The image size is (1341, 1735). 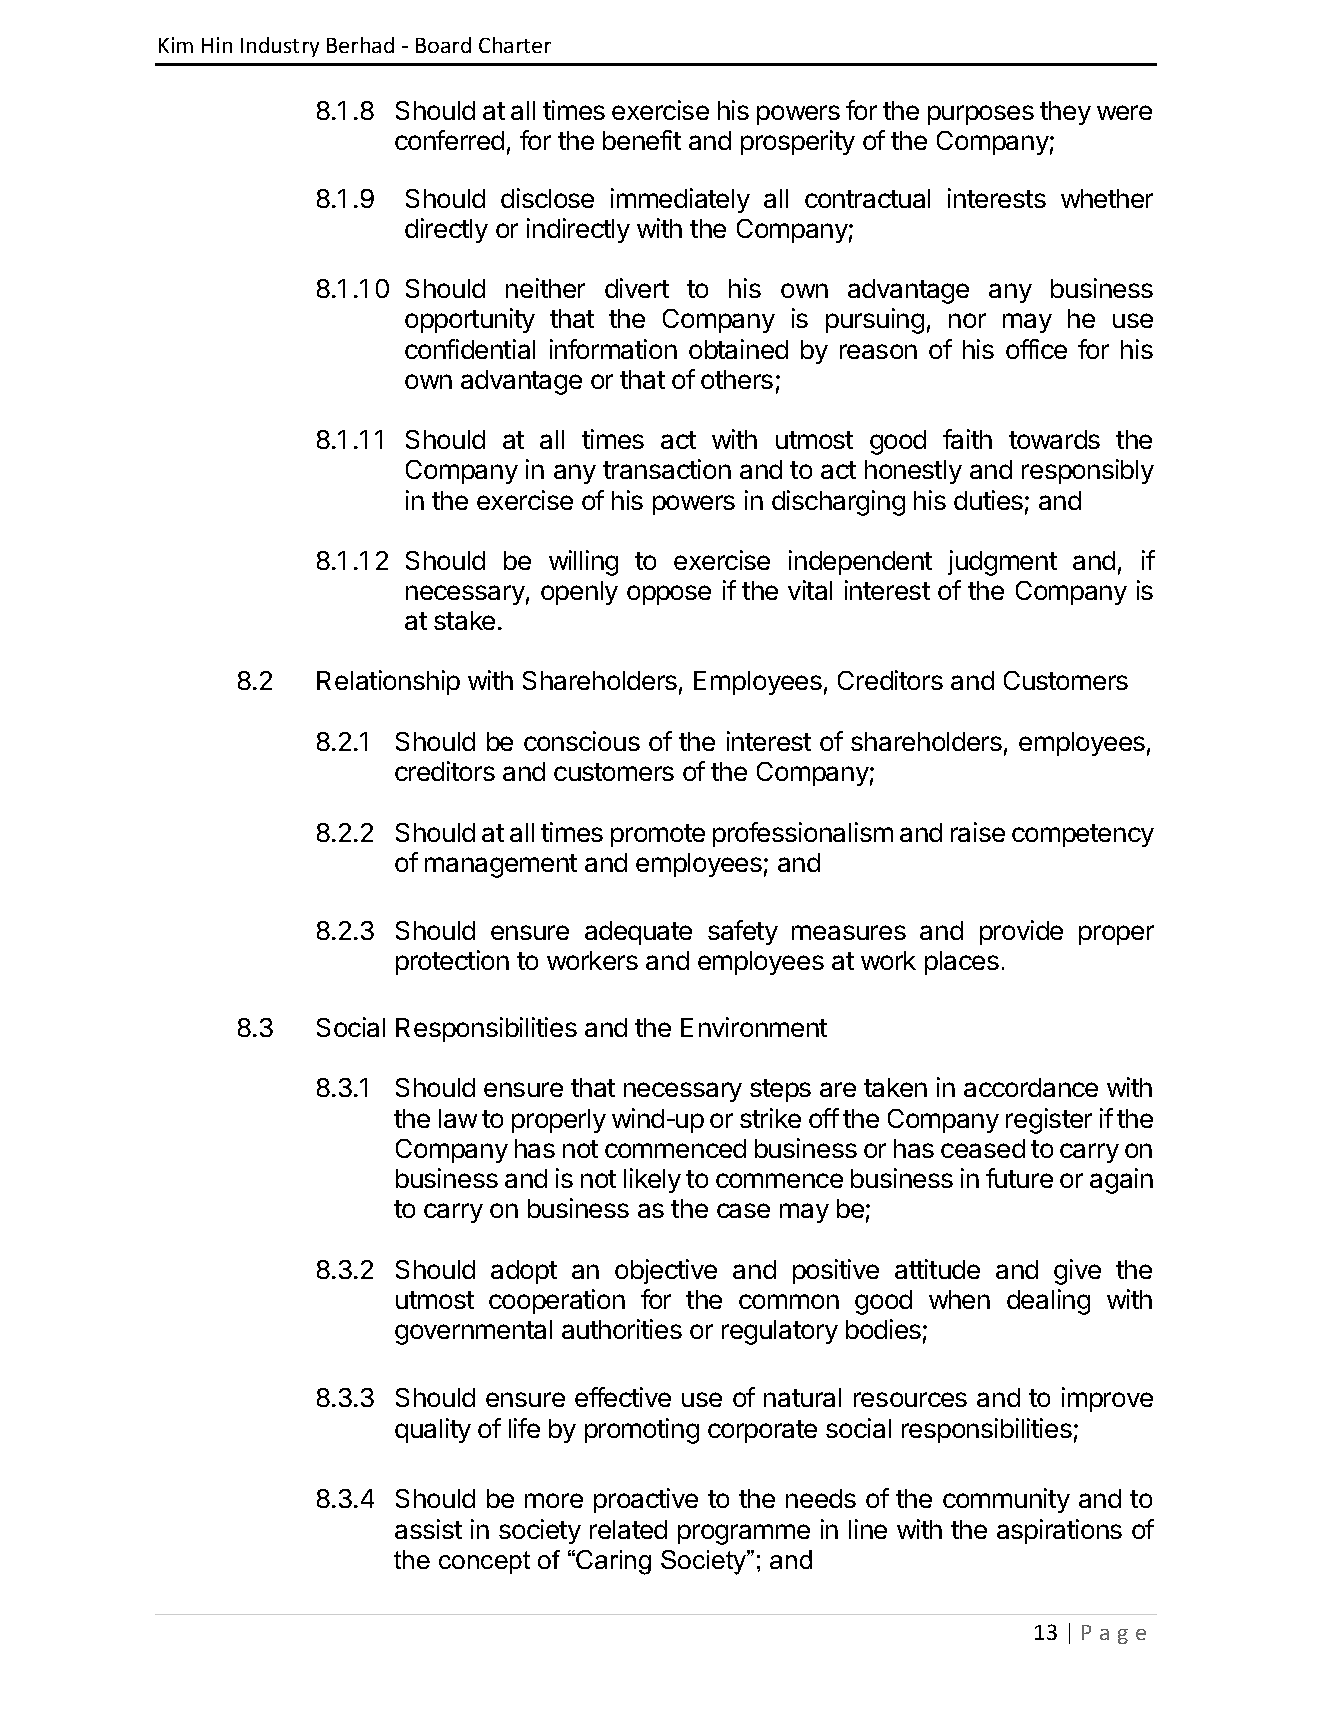 What do you see at coordinates (428, 1529) in the document?
I see `assist` at bounding box center [428, 1529].
